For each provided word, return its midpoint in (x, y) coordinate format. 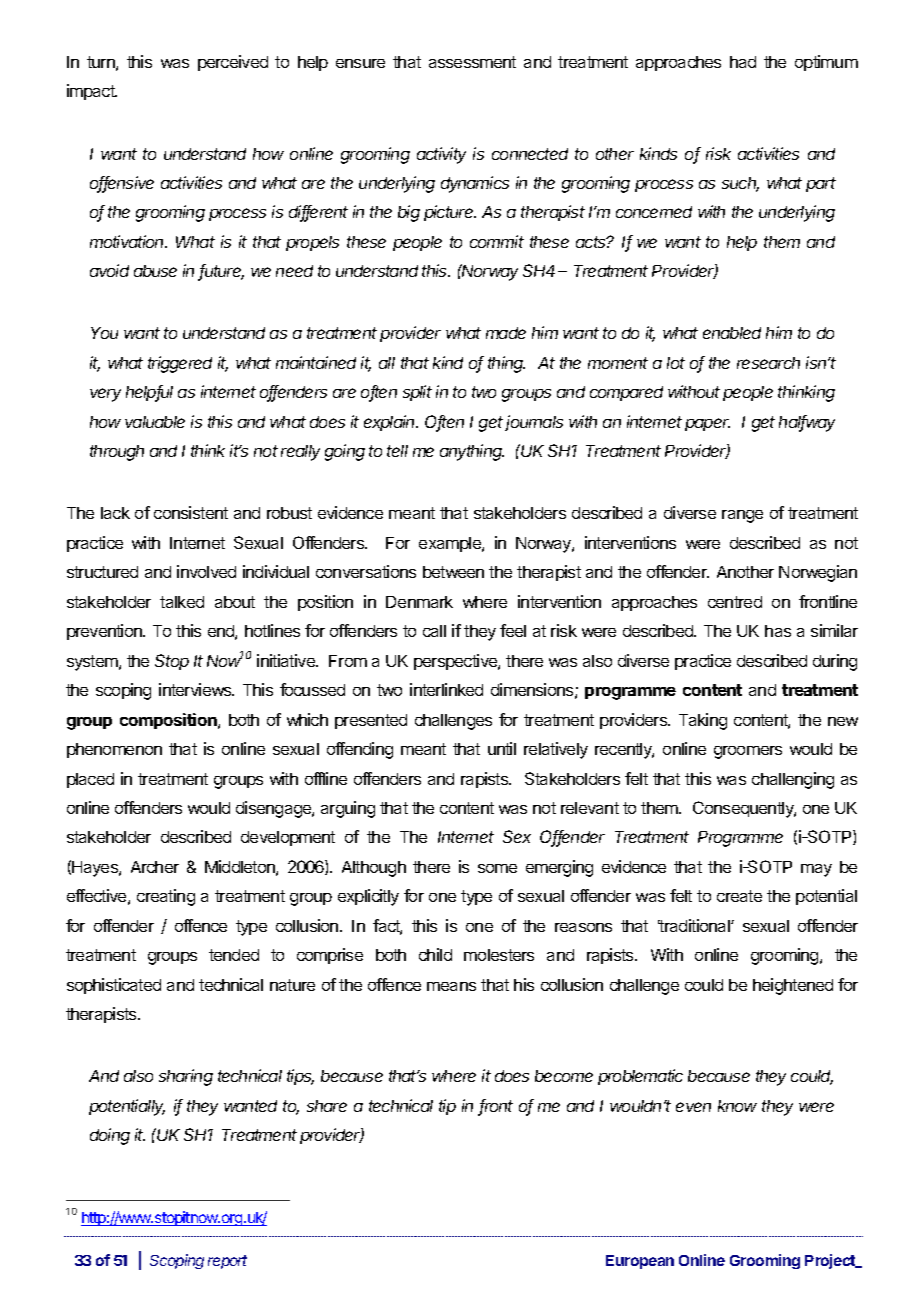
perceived (233, 63)
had (743, 62)
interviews (196, 689)
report (227, 1262)
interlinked (446, 689)
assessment (472, 62)
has (778, 631)
